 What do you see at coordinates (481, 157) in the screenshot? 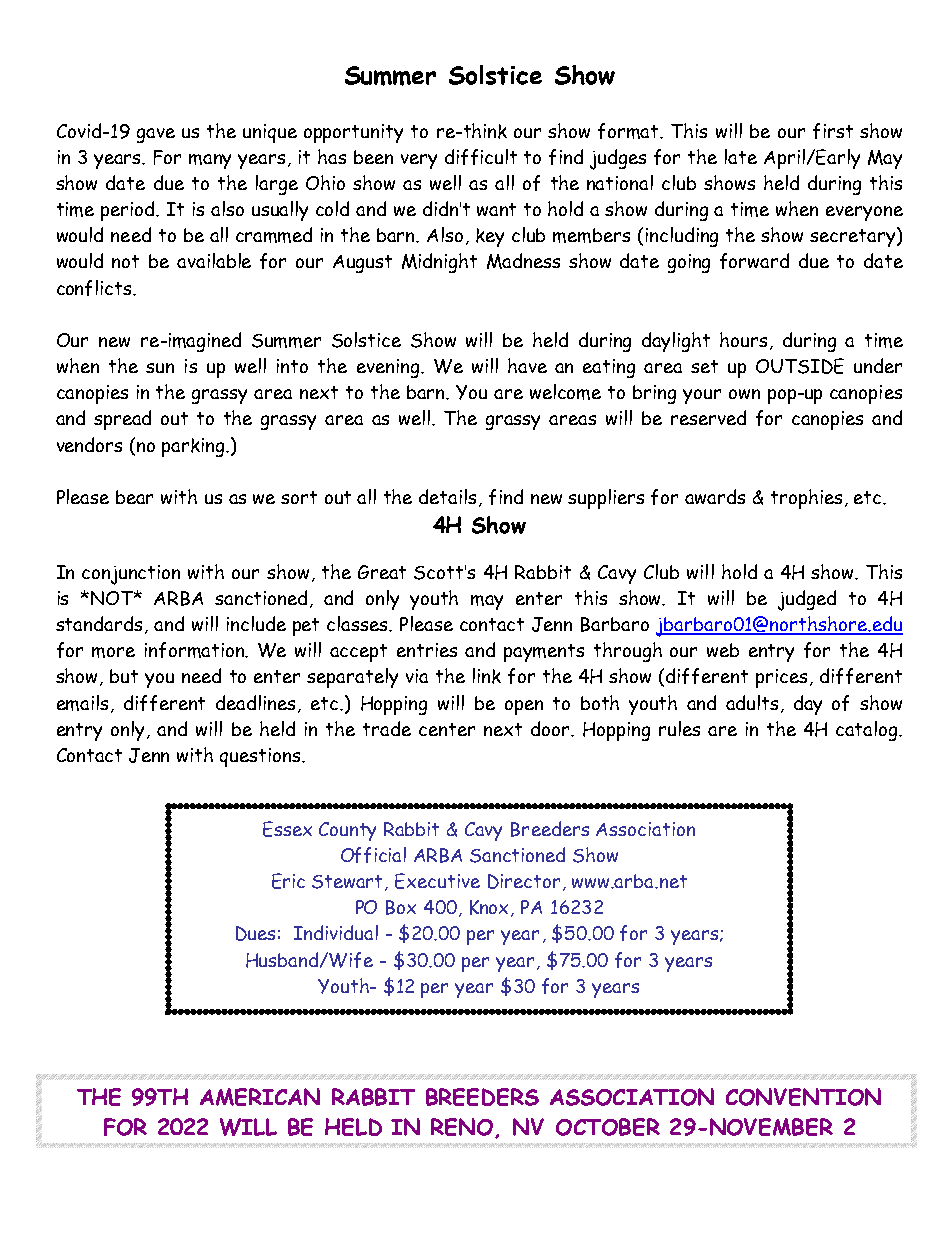
I see `difficult` at bounding box center [481, 157].
